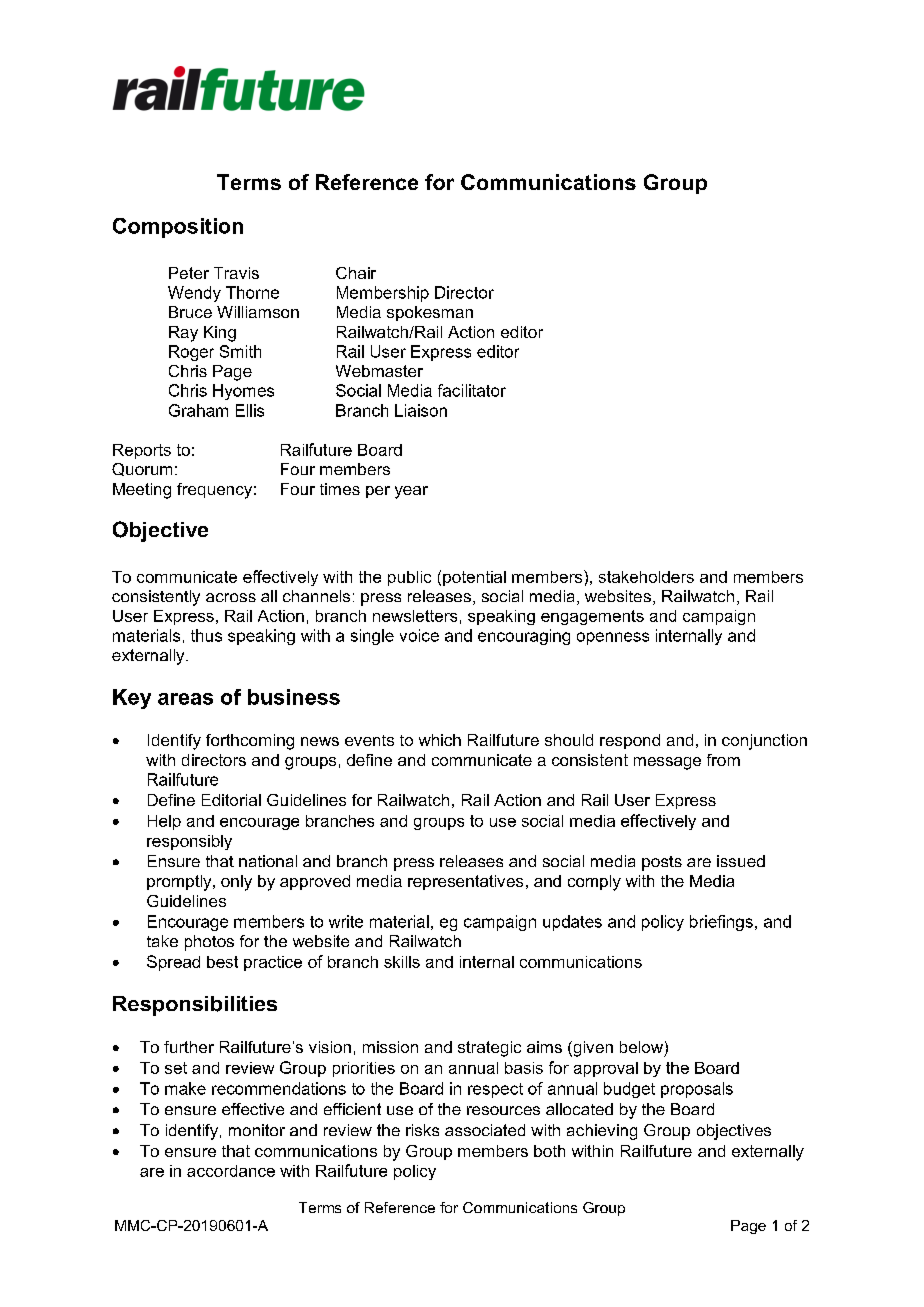 The height and width of the image is (1307, 924). Describe the element at coordinates (472, 390) in the image. I see `facilitator` at that location.
